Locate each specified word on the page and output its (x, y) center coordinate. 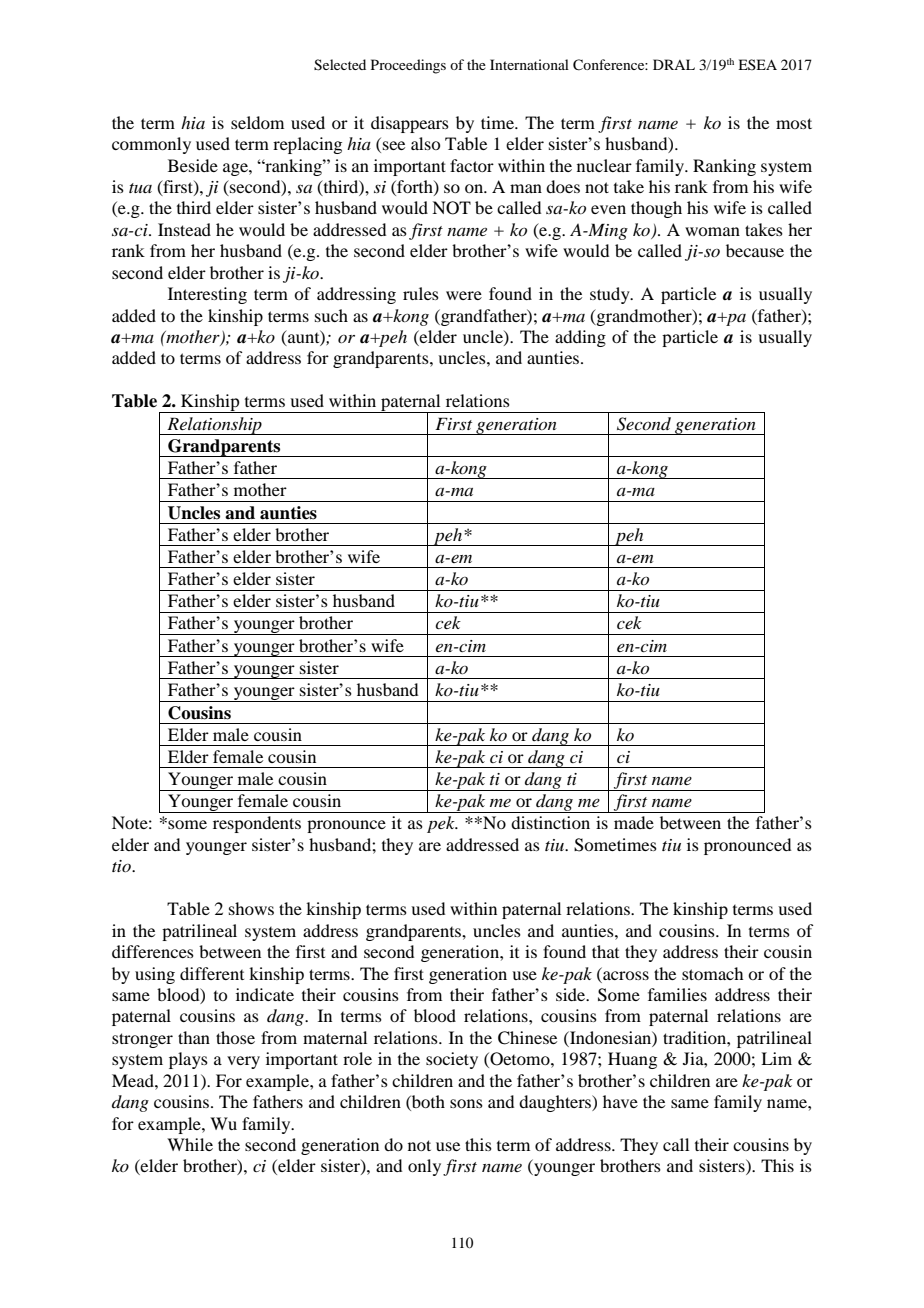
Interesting (207, 295)
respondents (257, 824)
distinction (550, 822)
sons (466, 1103)
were (464, 295)
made (634, 822)
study (611, 295)
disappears (410, 124)
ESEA (757, 64)
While (190, 1144)
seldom (257, 122)
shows (251, 908)
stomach (712, 973)
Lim (776, 1058)
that (605, 951)
